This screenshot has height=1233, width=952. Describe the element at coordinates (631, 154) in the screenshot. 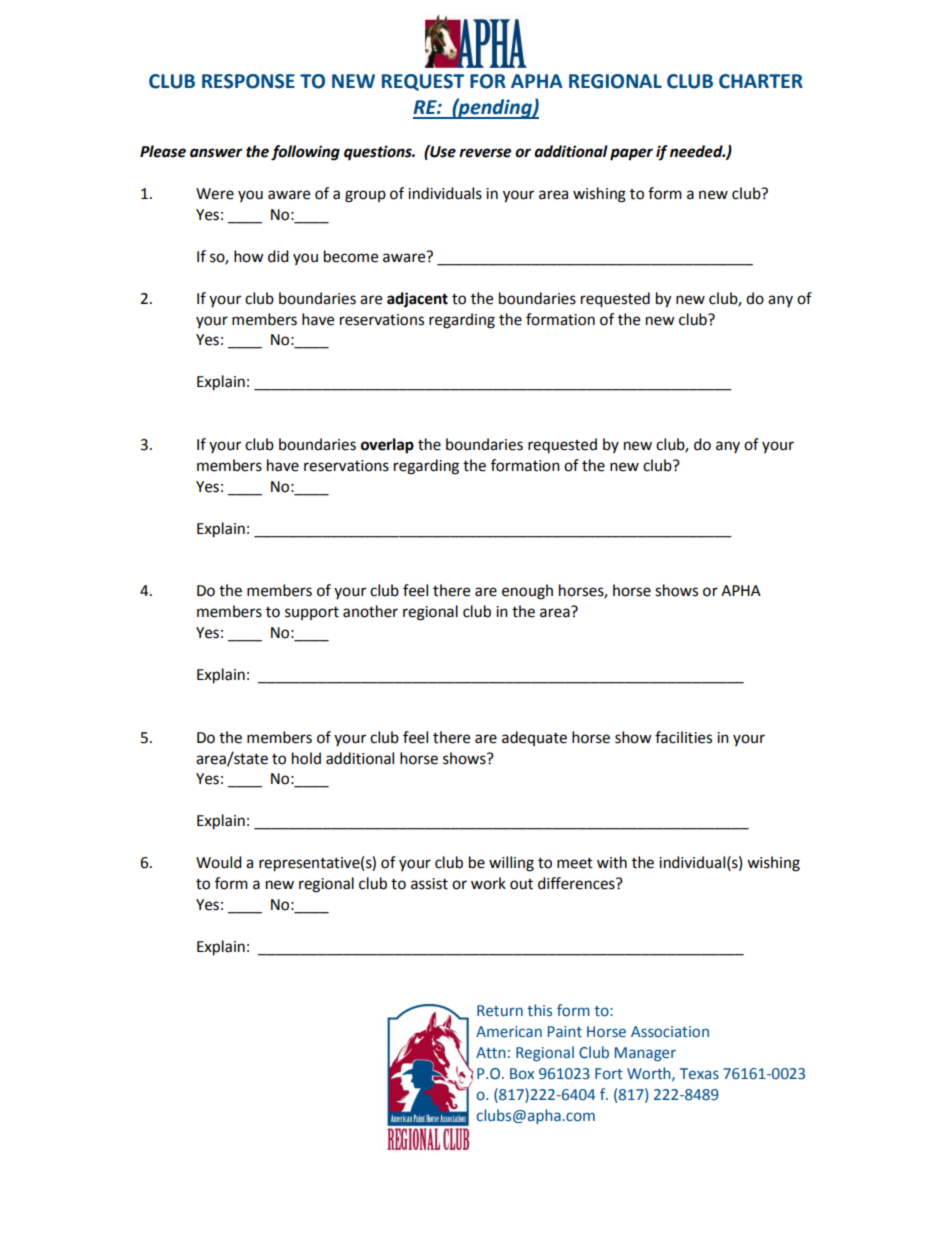

I see `paper` at that location.
